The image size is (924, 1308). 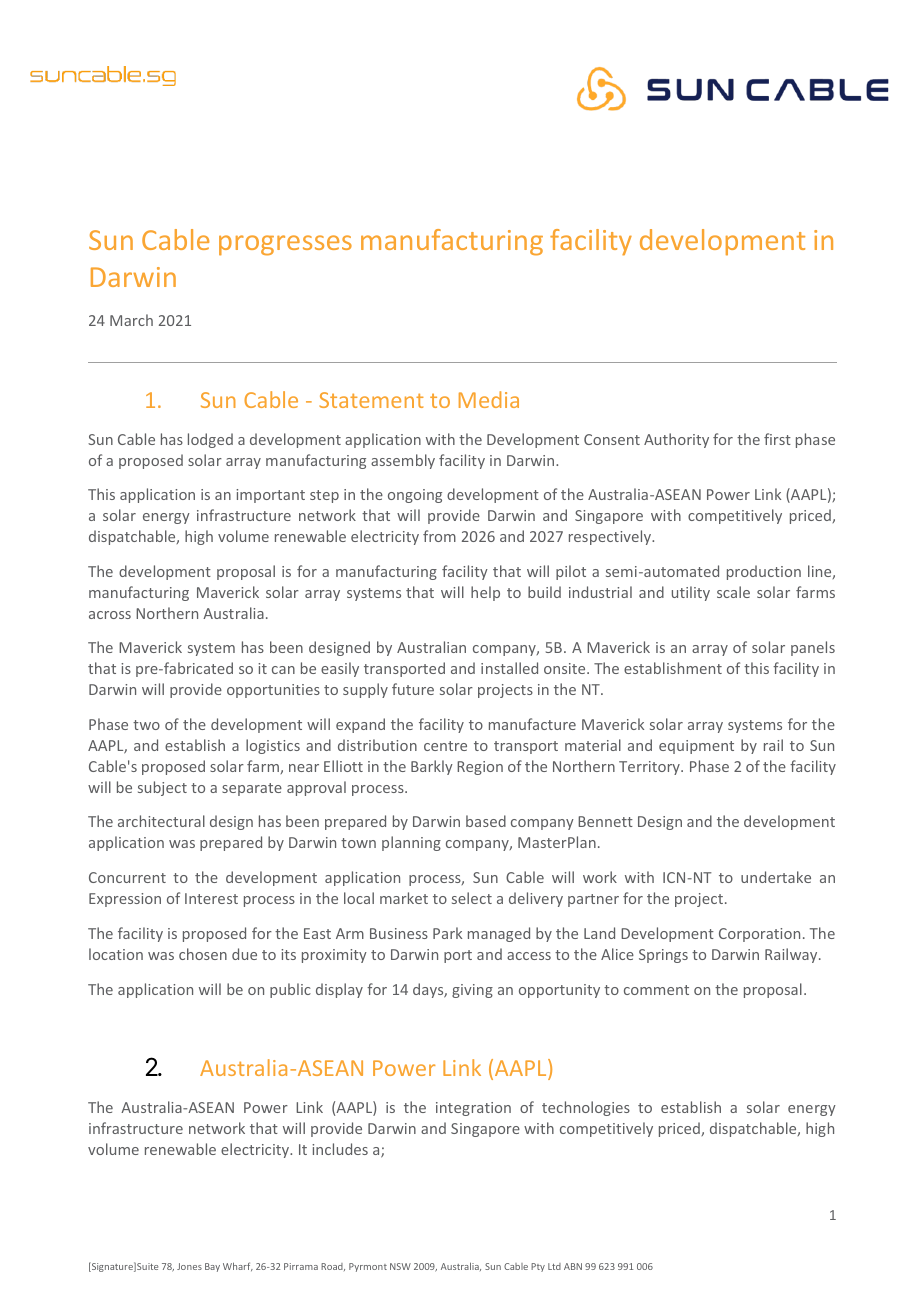 I want to click on equipment, so click(x=696, y=747).
